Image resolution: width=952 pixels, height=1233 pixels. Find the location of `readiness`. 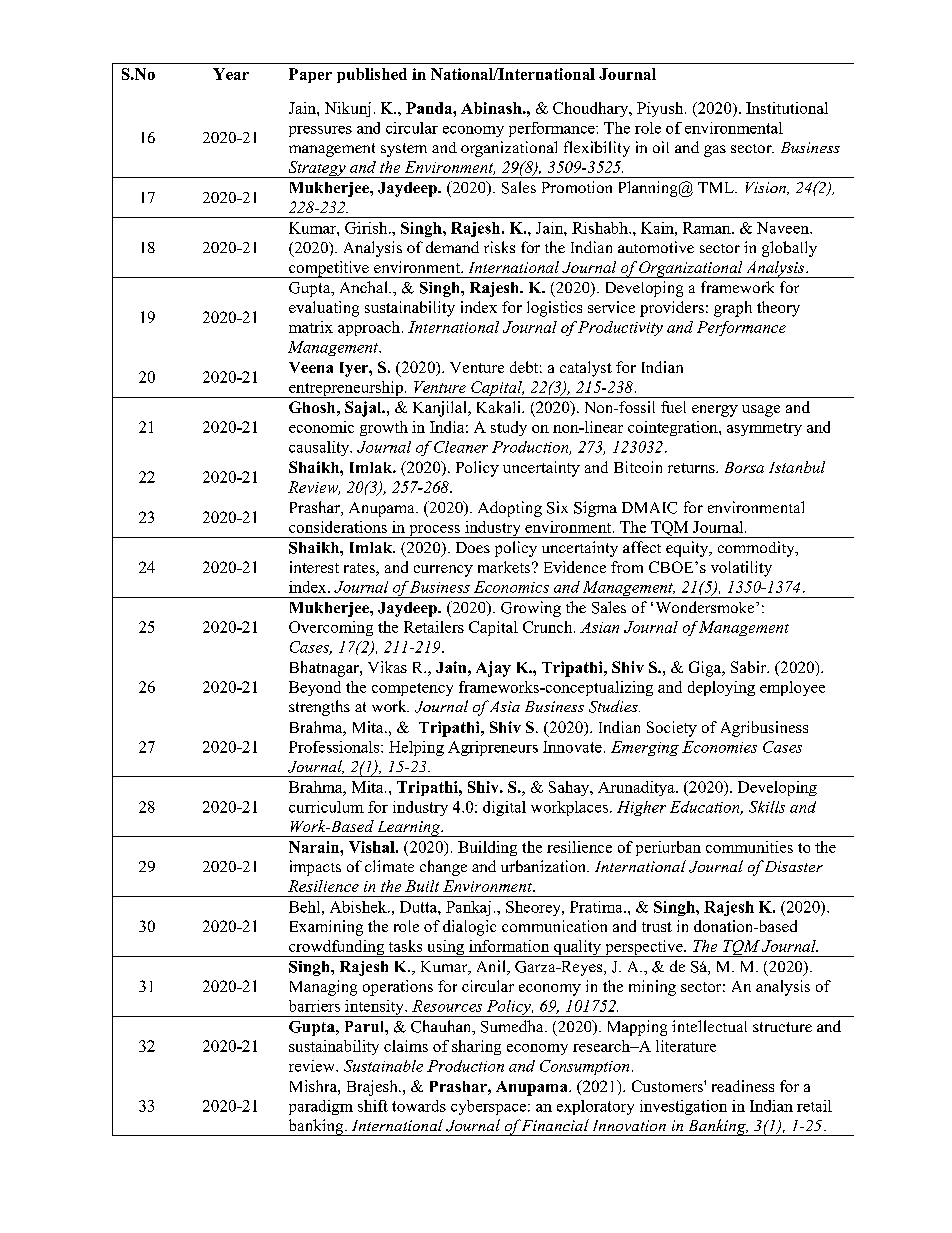

readiness is located at coordinates (743, 1086).
